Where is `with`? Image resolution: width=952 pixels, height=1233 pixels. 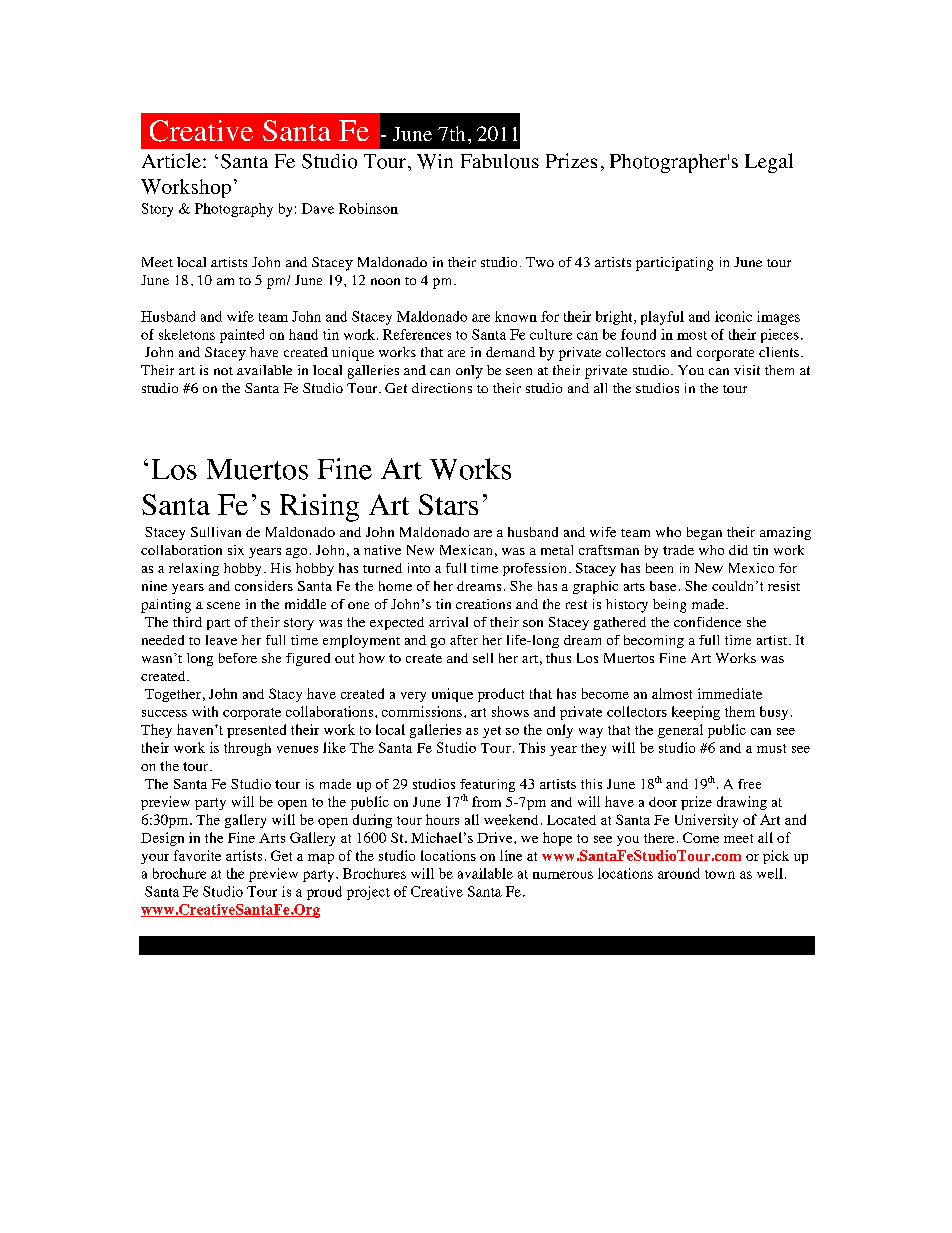 with is located at coordinates (205, 711).
